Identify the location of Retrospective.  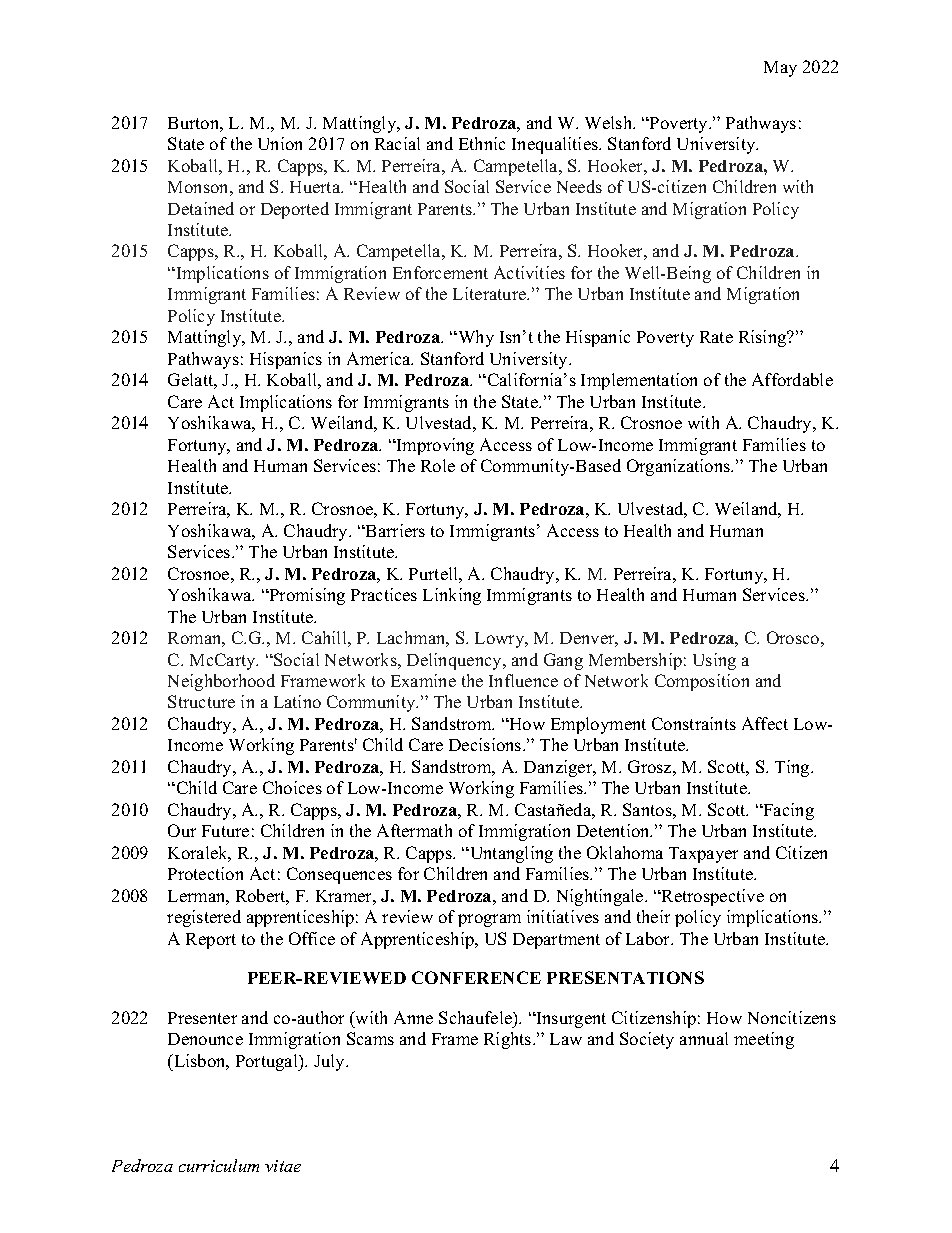
(712, 897).
